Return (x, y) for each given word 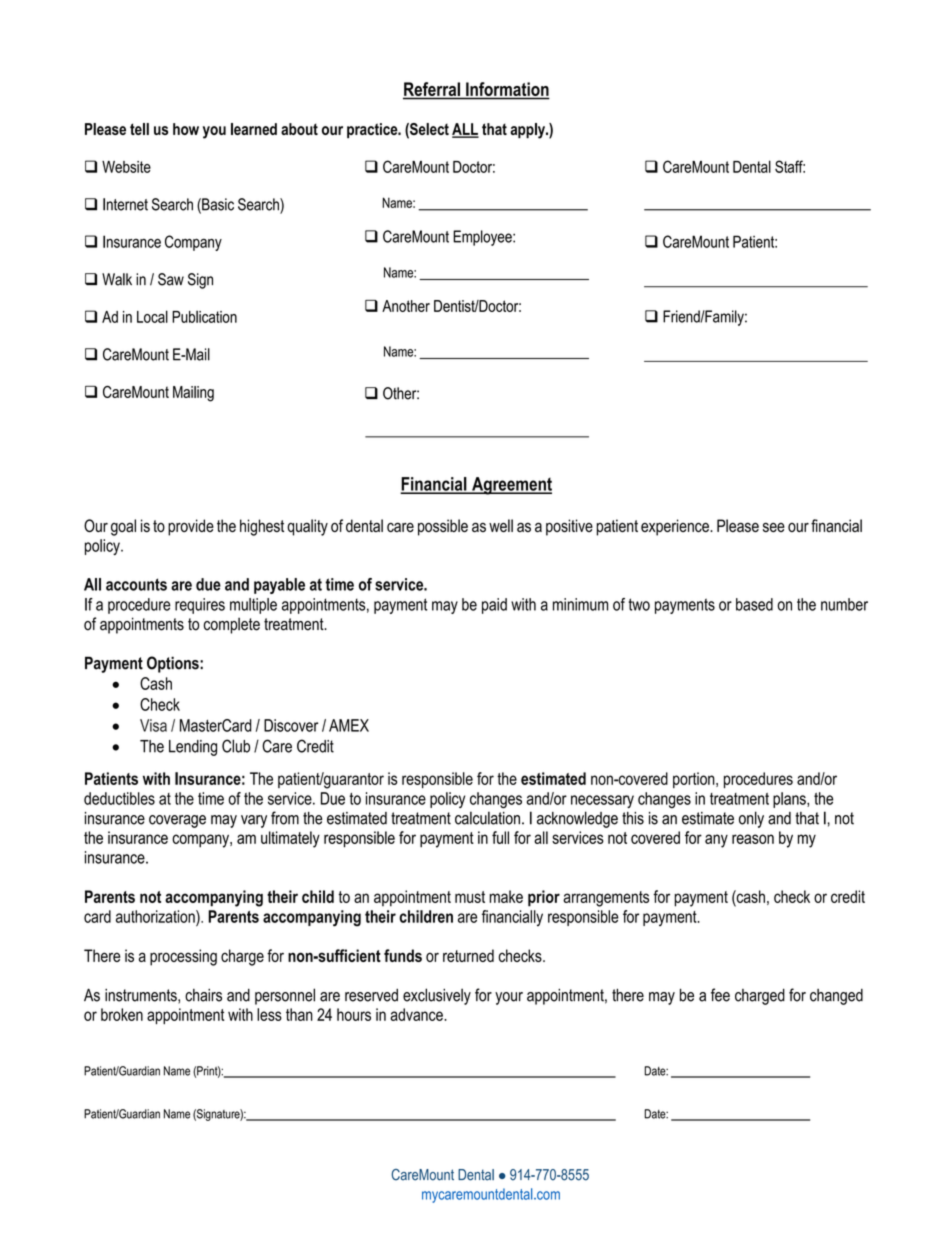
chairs (203, 995)
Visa (153, 725)
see (774, 527)
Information (507, 90)
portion (695, 780)
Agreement (511, 486)
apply (528, 131)
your (509, 998)
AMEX (349, 725)
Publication (204, 316)
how (186, 129)
